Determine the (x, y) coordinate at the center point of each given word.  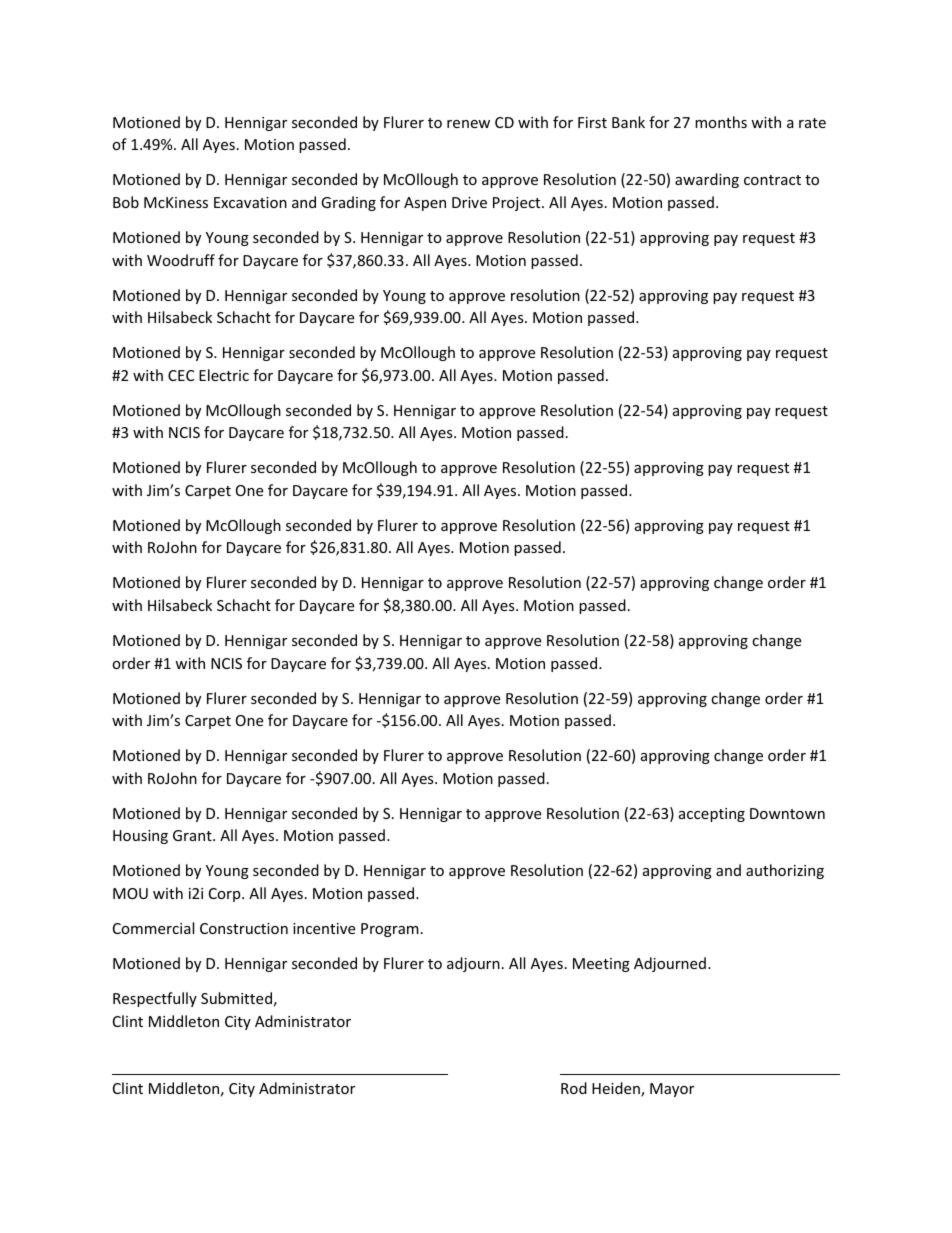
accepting (712, 815)
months (721, 122)
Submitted (236, 998)
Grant (193, 835)
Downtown (787, 813)
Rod (574, 1088)
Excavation (250, 202)
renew (468, 124)
